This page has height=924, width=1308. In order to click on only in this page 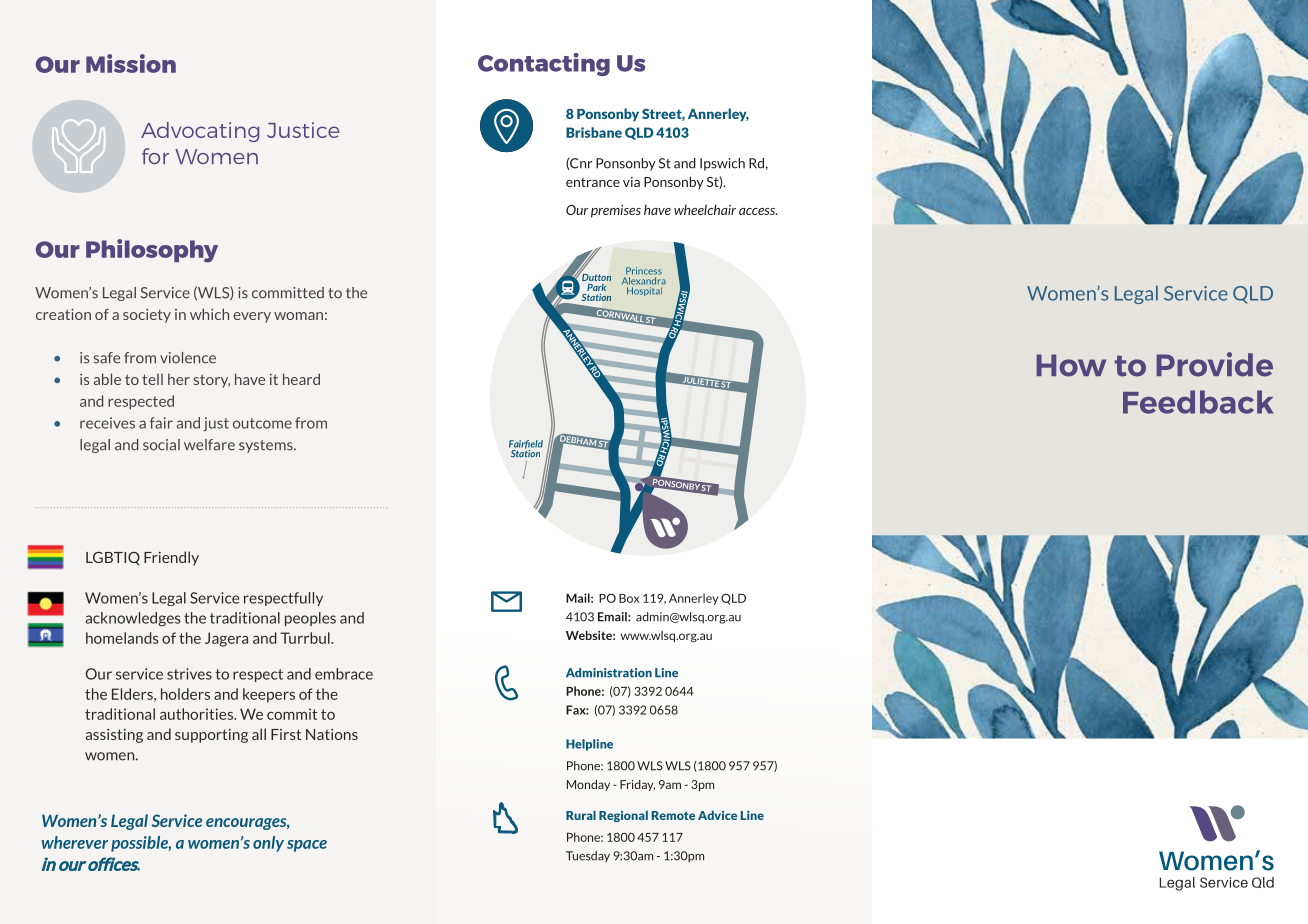, I will do `click(268, 844)`.
